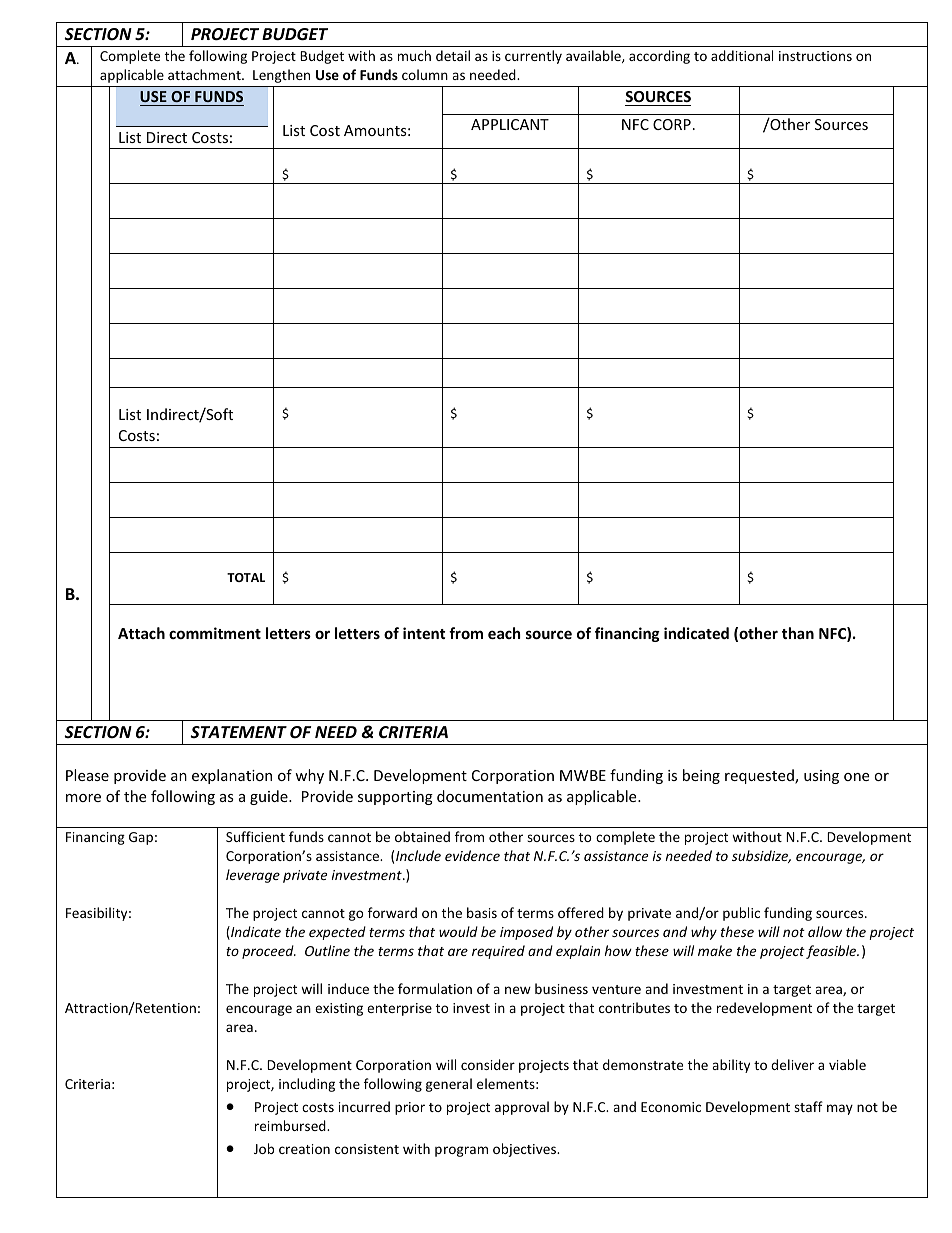 Image resolution: width=952 pixels, height=1233 pixels. I want to click on than, so click(798, 633).
